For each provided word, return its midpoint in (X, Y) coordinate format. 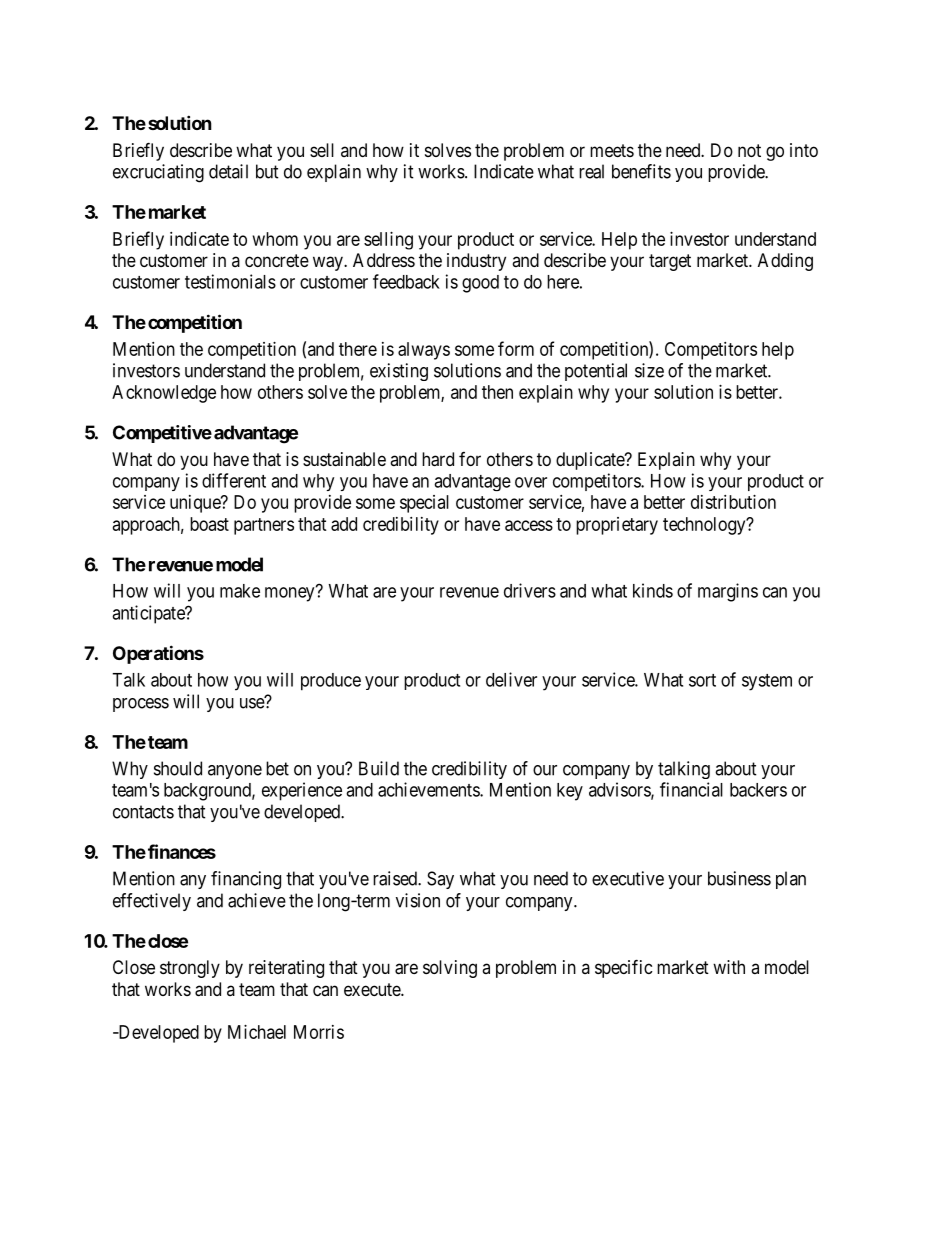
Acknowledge (164, 394)
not (749, 150)
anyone (235, 772)
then (497, 392)
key (570, 792)
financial (691, 789)
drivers (530, 590)
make (240, 591)
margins (728, 592)
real (591, 171)
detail (228, 171)
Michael (257, 1032)
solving (450, 969)
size (649, 370)
